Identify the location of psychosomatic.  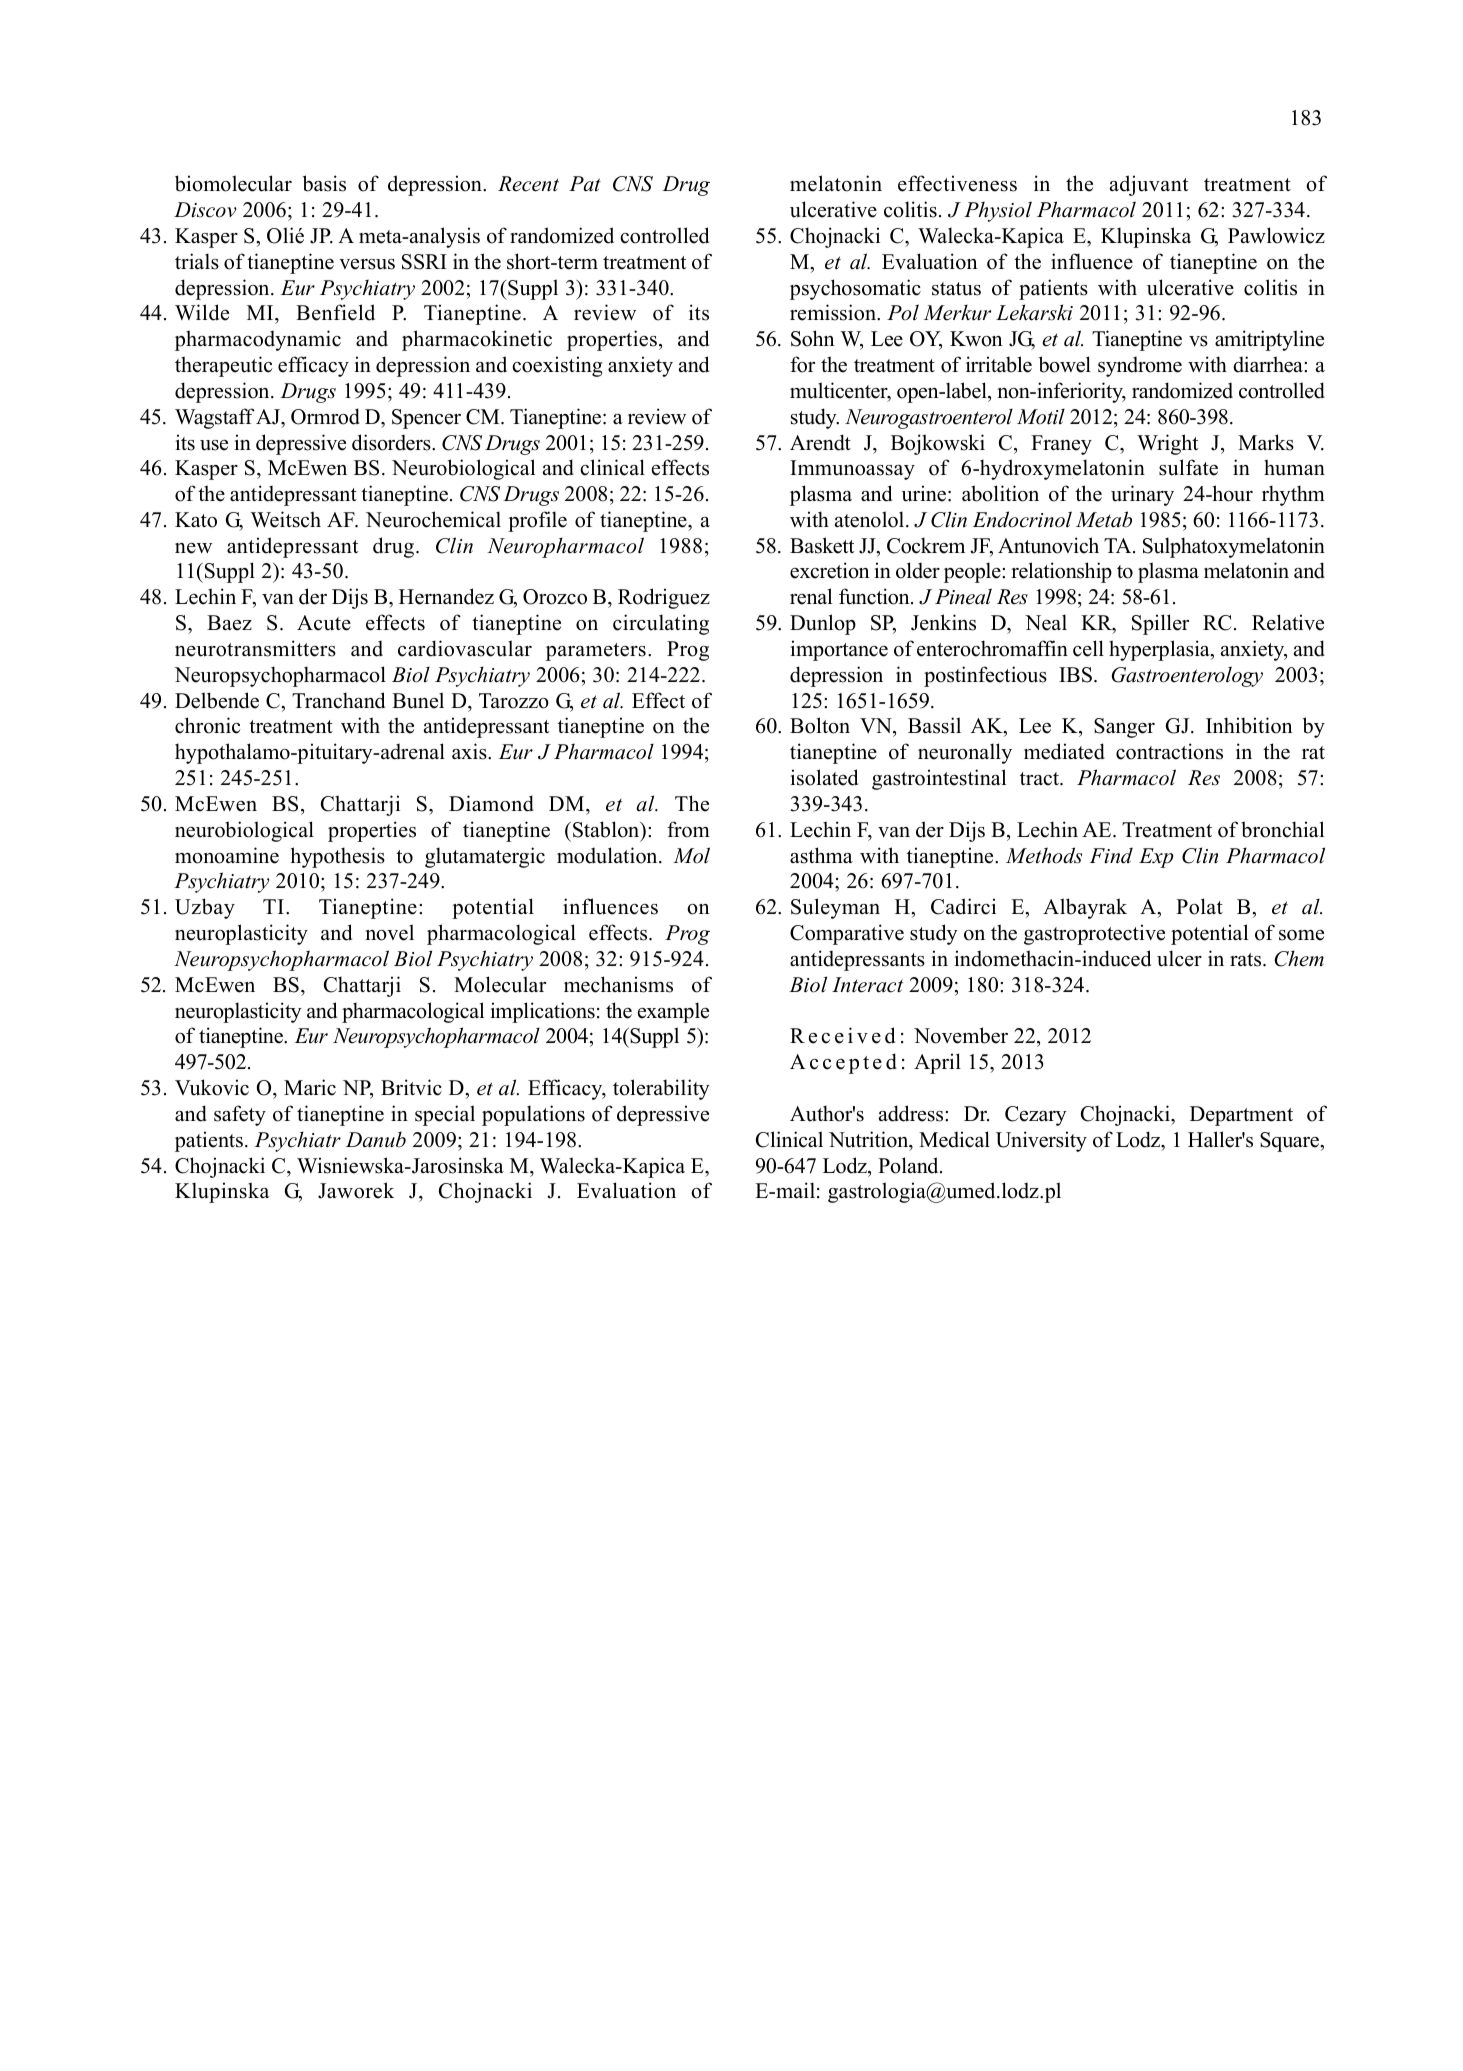
(855, 289).
